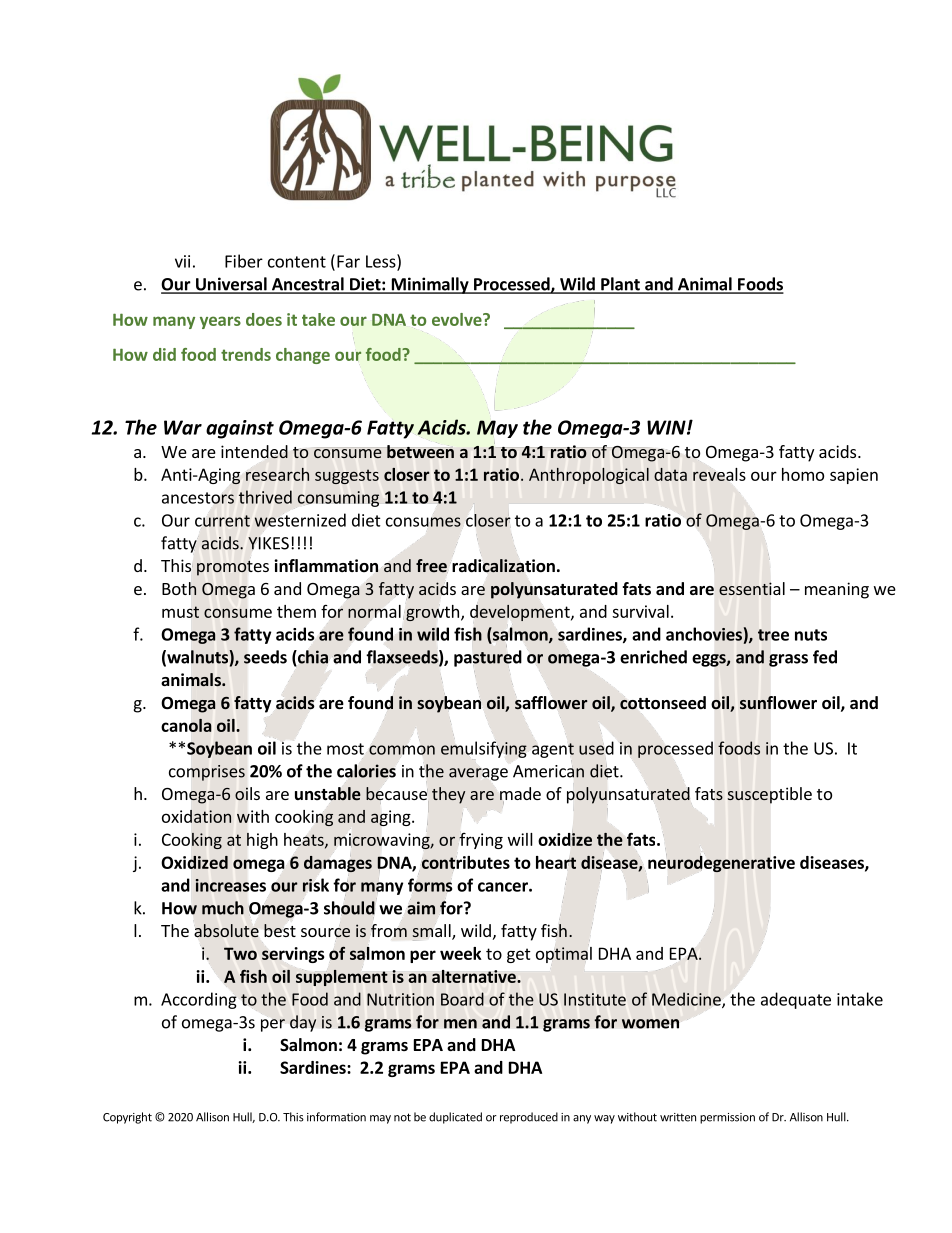 The width and height of the screenshot is (952, 1233). I want to click on Universal, so click(231, 285).
